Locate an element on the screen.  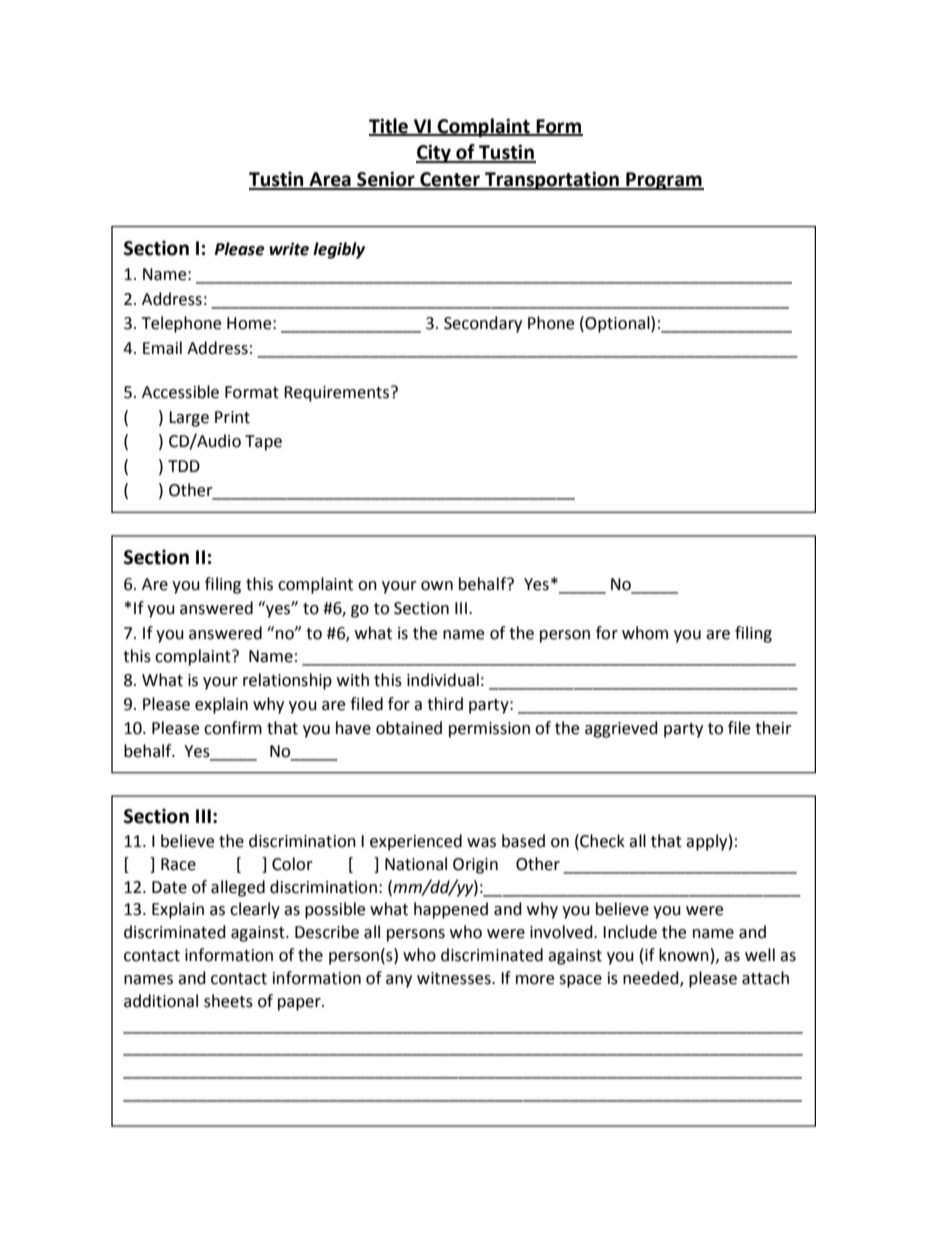
City is located at coordinates (434, 153).
